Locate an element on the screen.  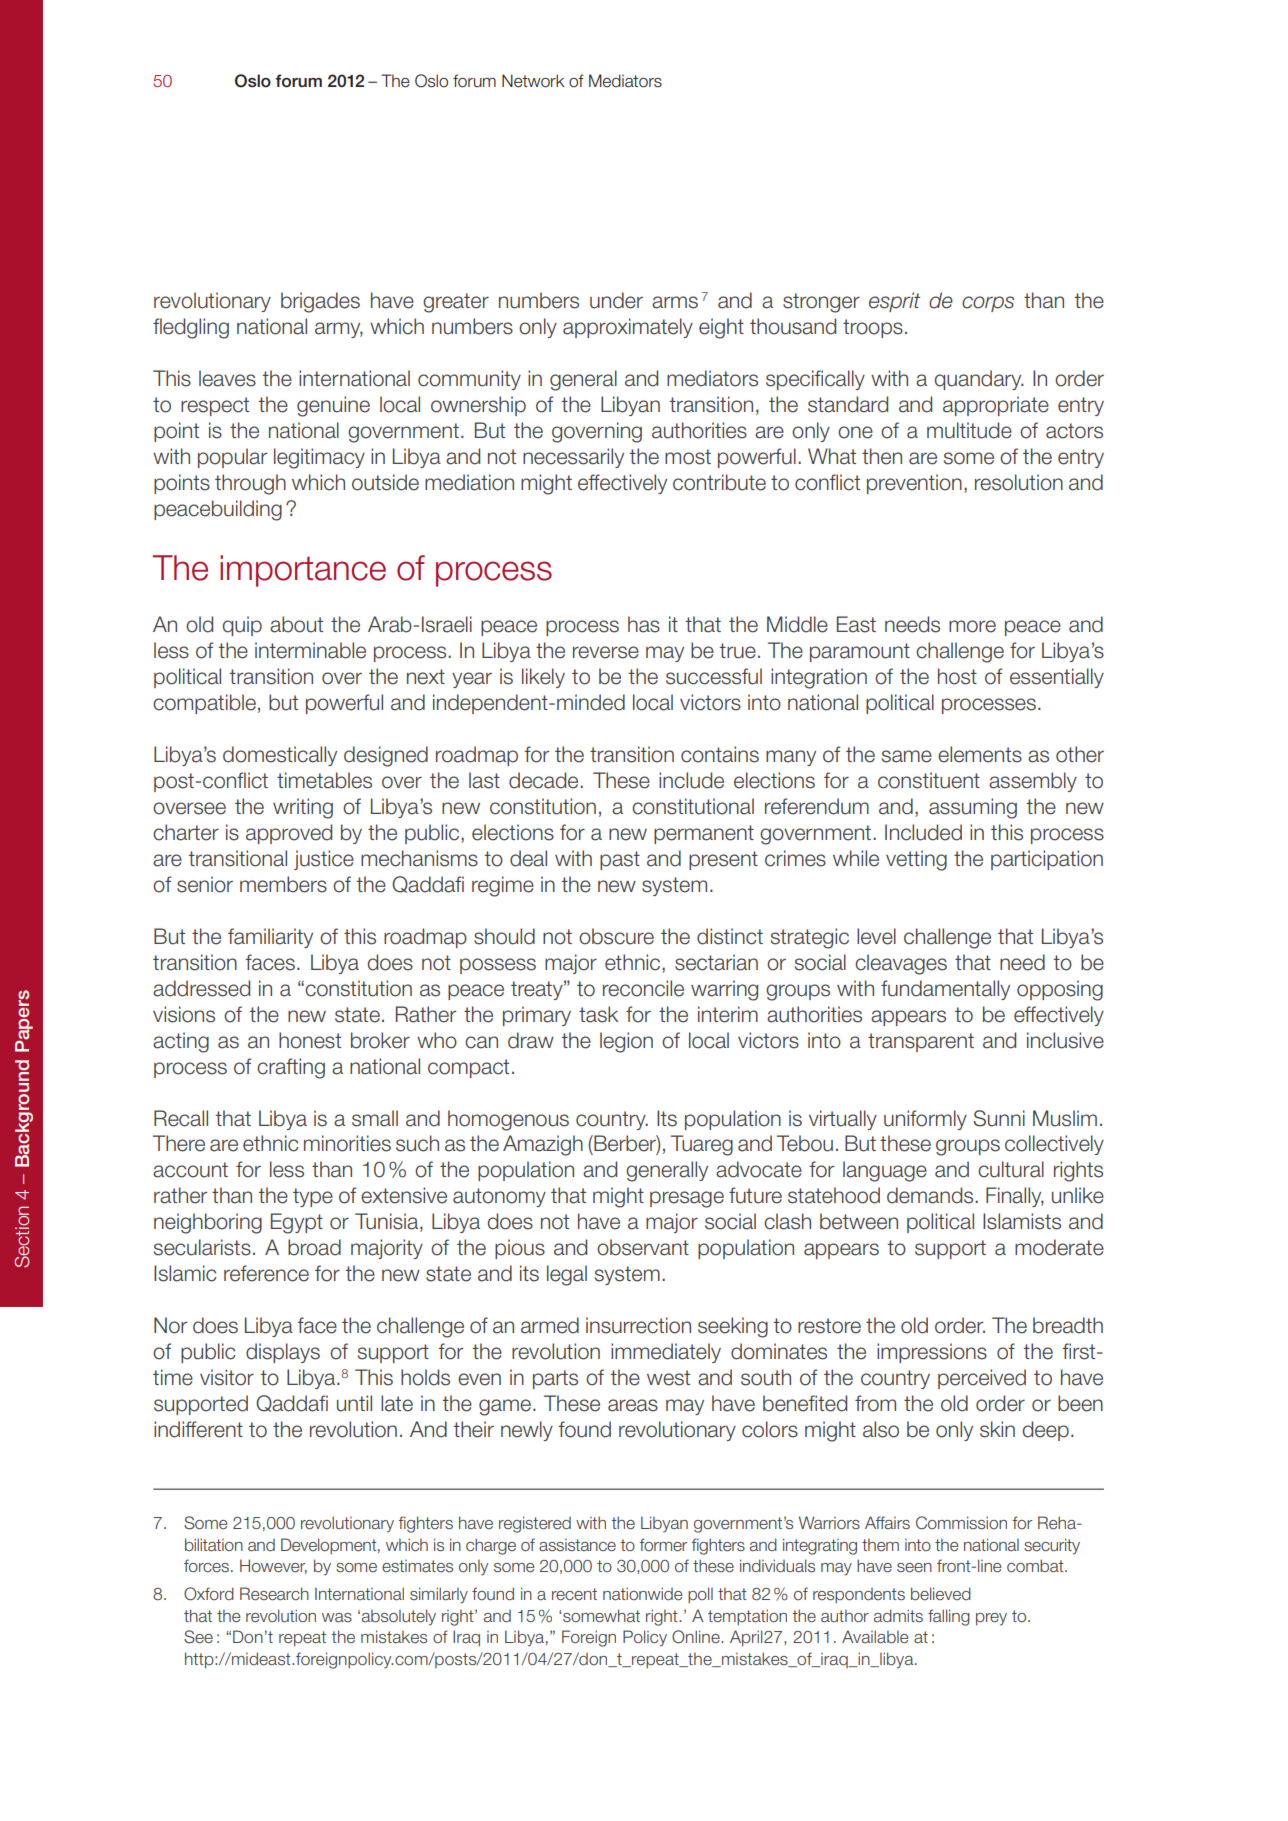
about is located at coordinates (296, 624).
